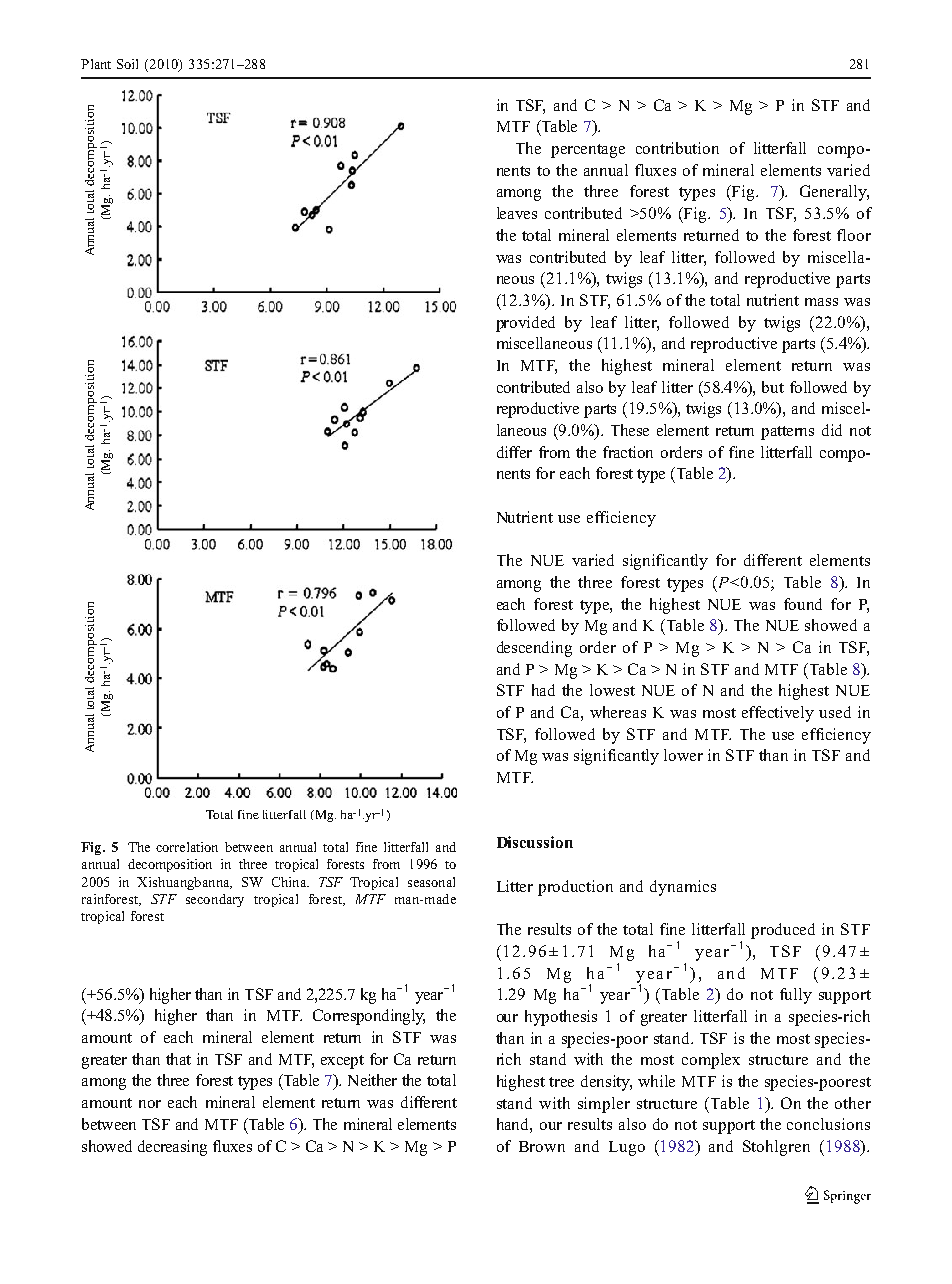 This image has width=952, height=1284. I want to click on found, so click(803, 604).
